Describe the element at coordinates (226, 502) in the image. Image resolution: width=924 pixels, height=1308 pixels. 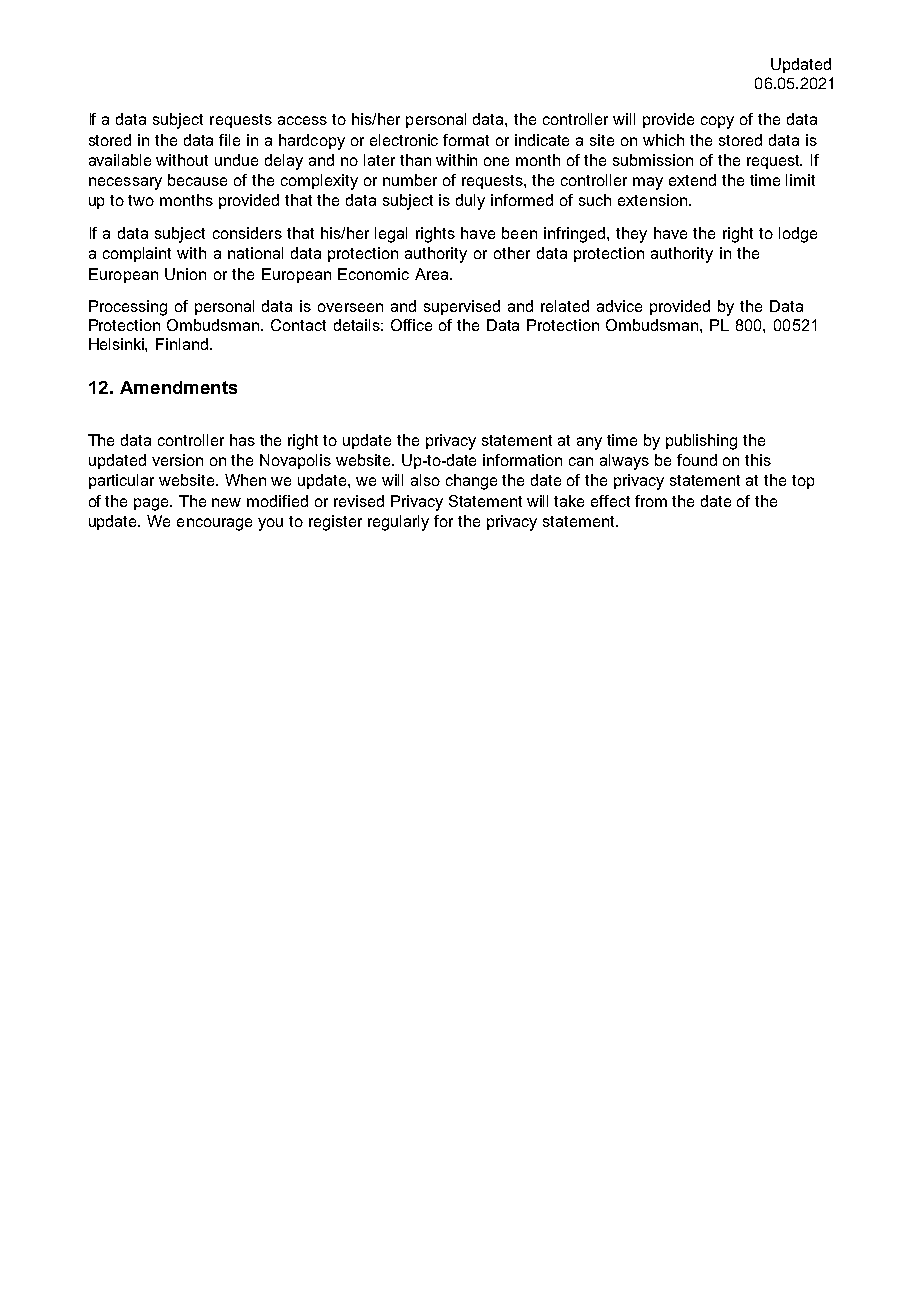
I see `new` at that location.
